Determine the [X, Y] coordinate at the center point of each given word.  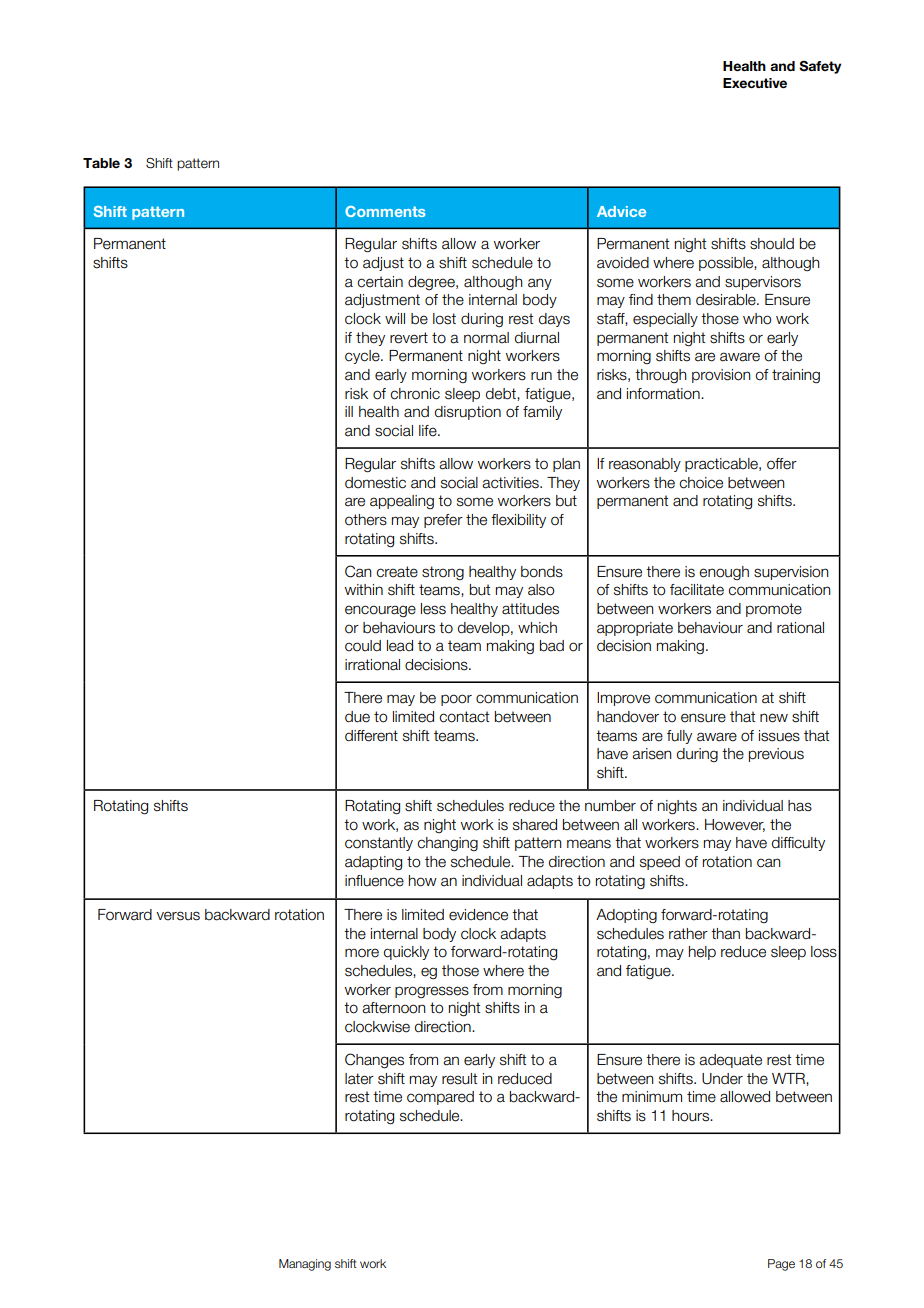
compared [440, 1098]
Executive [755, 83]
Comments [385, 211]
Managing [305, 1265]
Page [781, 1265]
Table [101, 163]
